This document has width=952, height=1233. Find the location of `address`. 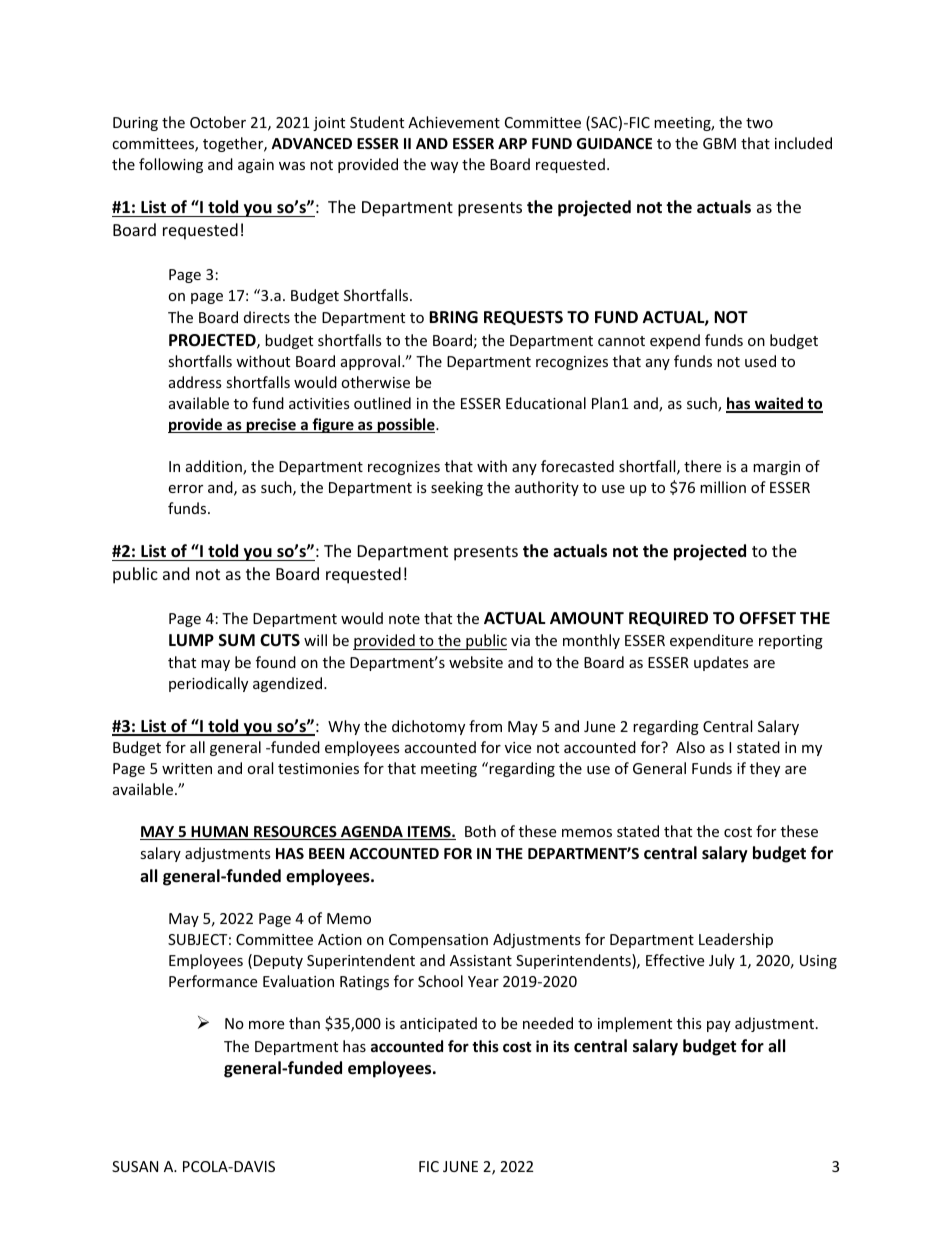

address is located at coordinates (195, 382).
